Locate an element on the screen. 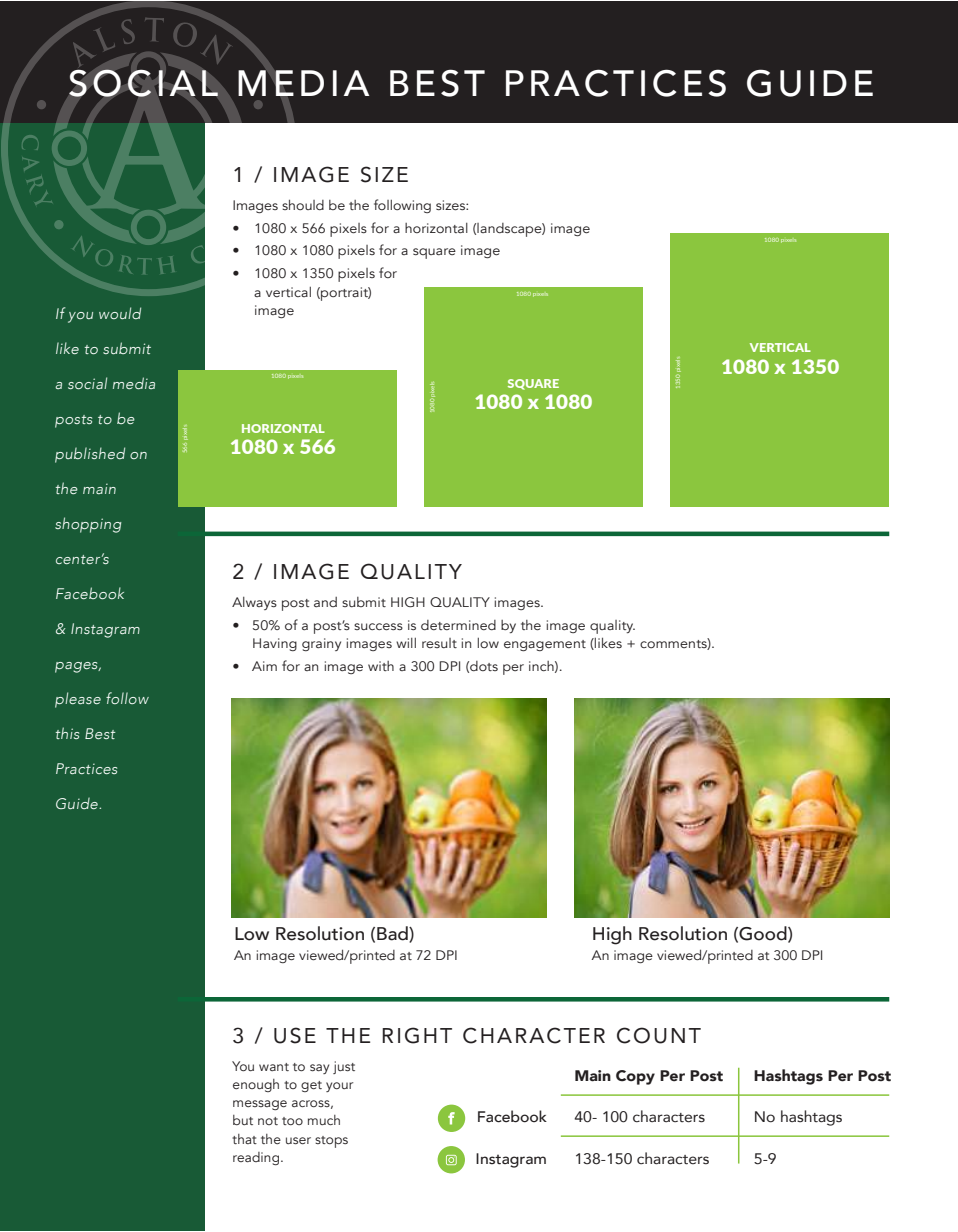  should is located at coordinates (303, 204).
